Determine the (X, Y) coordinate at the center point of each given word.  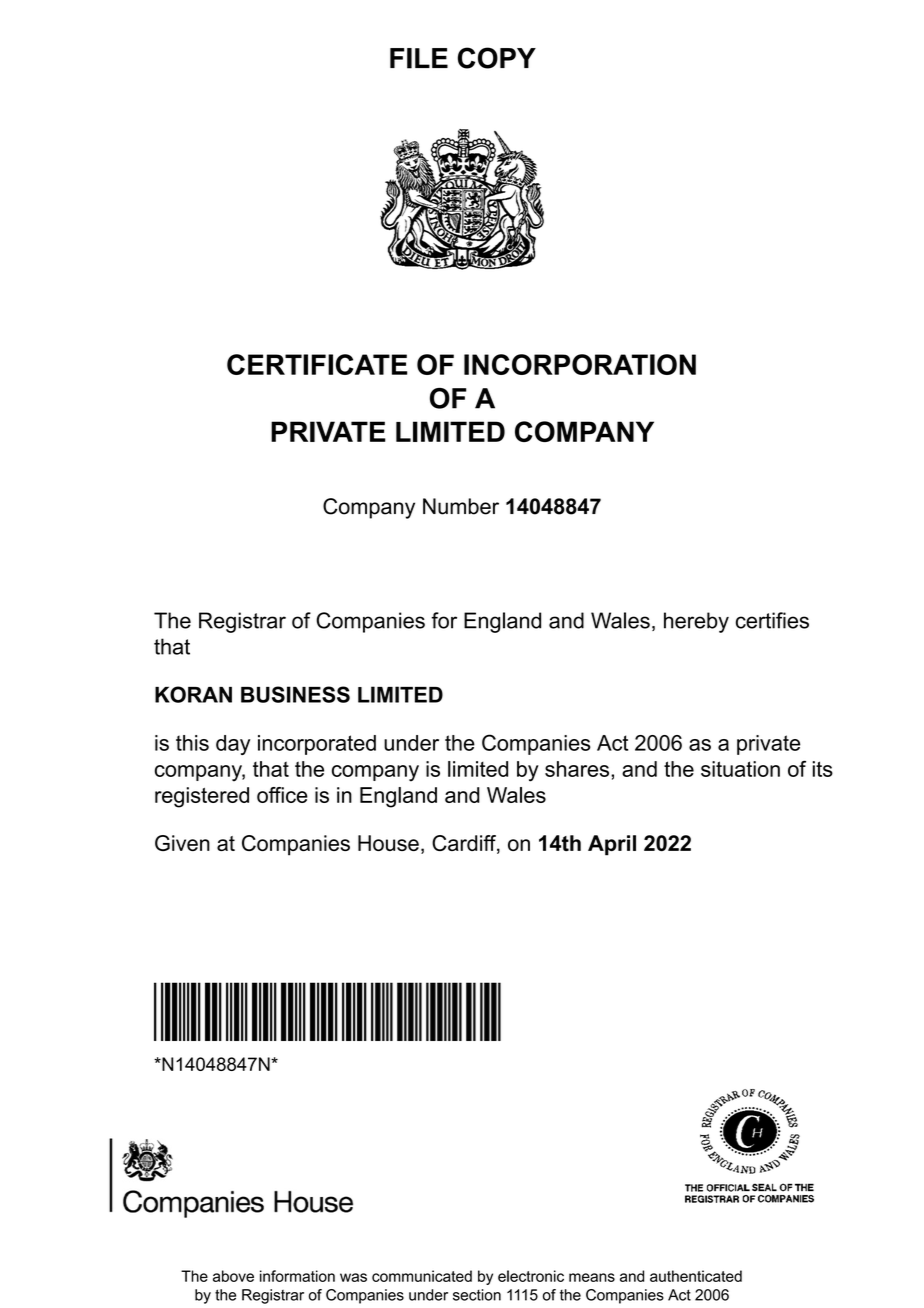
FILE (419, 58)
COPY (497, 58)
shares (577, 769)
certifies (772, 620)
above (233, 1276)
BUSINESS (295, 694)
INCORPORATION (580, 364)
